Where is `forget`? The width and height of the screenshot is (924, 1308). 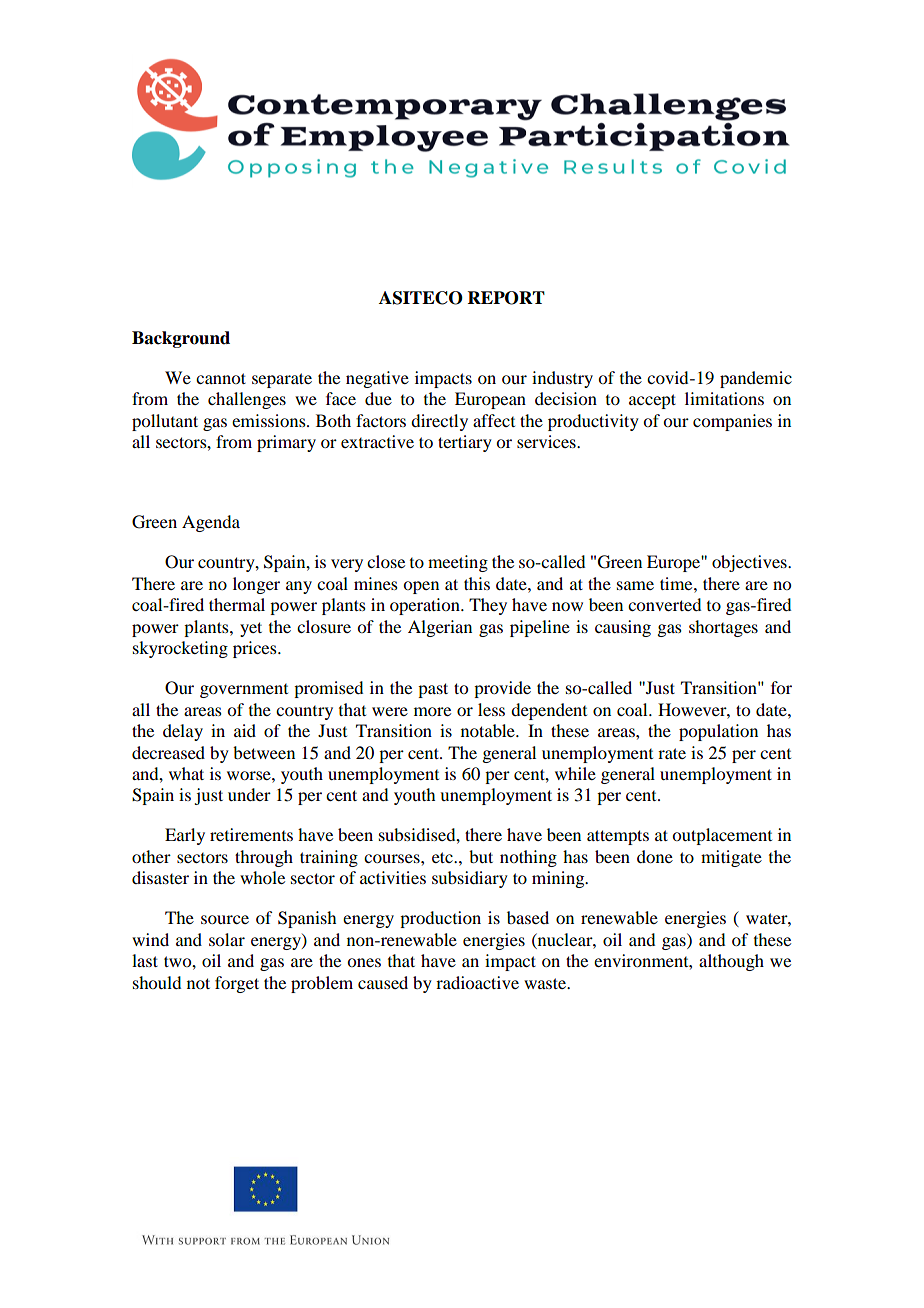
forget is located at coordinates (237, 984).
